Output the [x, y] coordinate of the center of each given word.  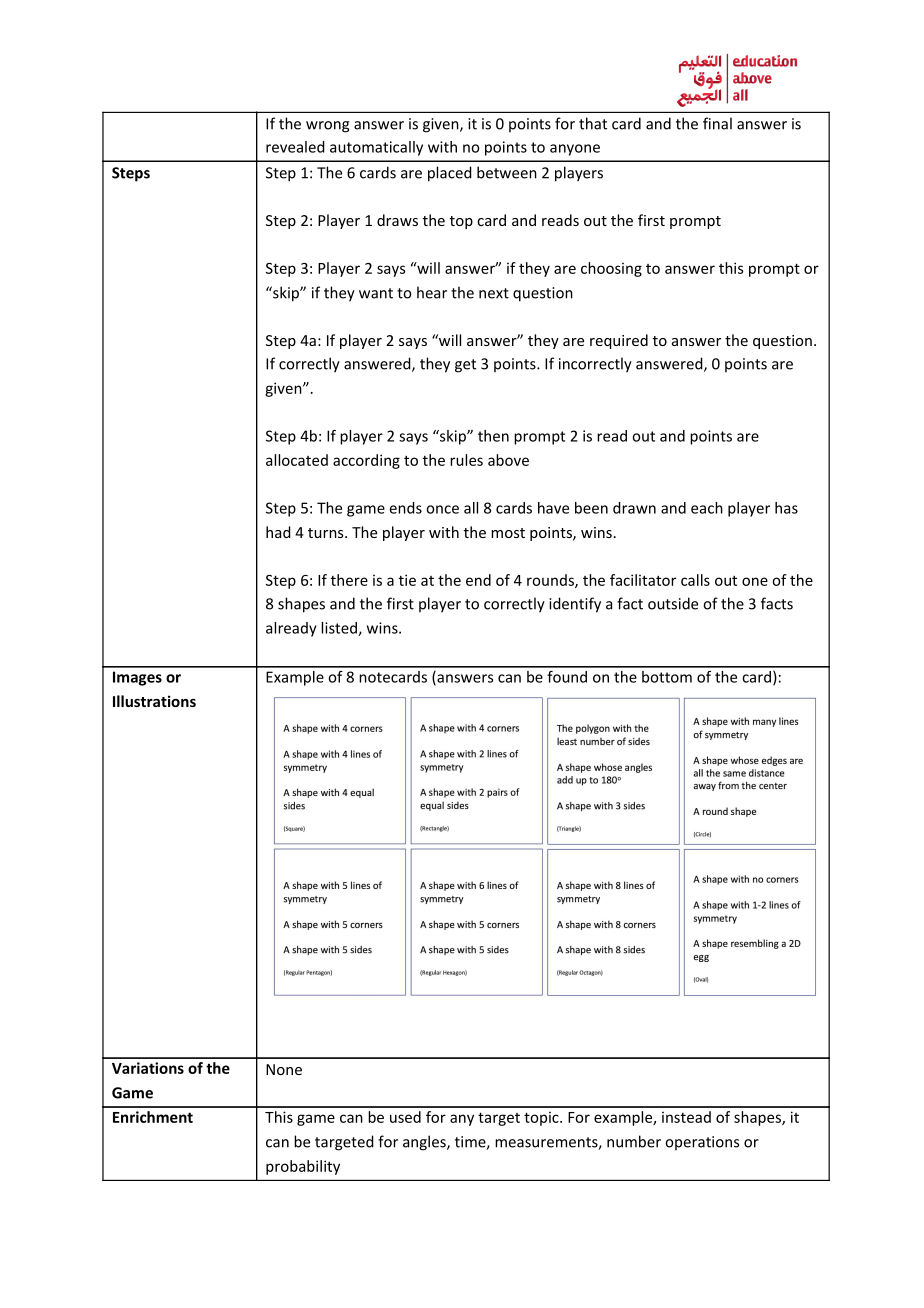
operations [702, 1143]
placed [450, 174]
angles [425, 1143]
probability [303, 1167]
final [717, 123]
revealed [295, 147]
